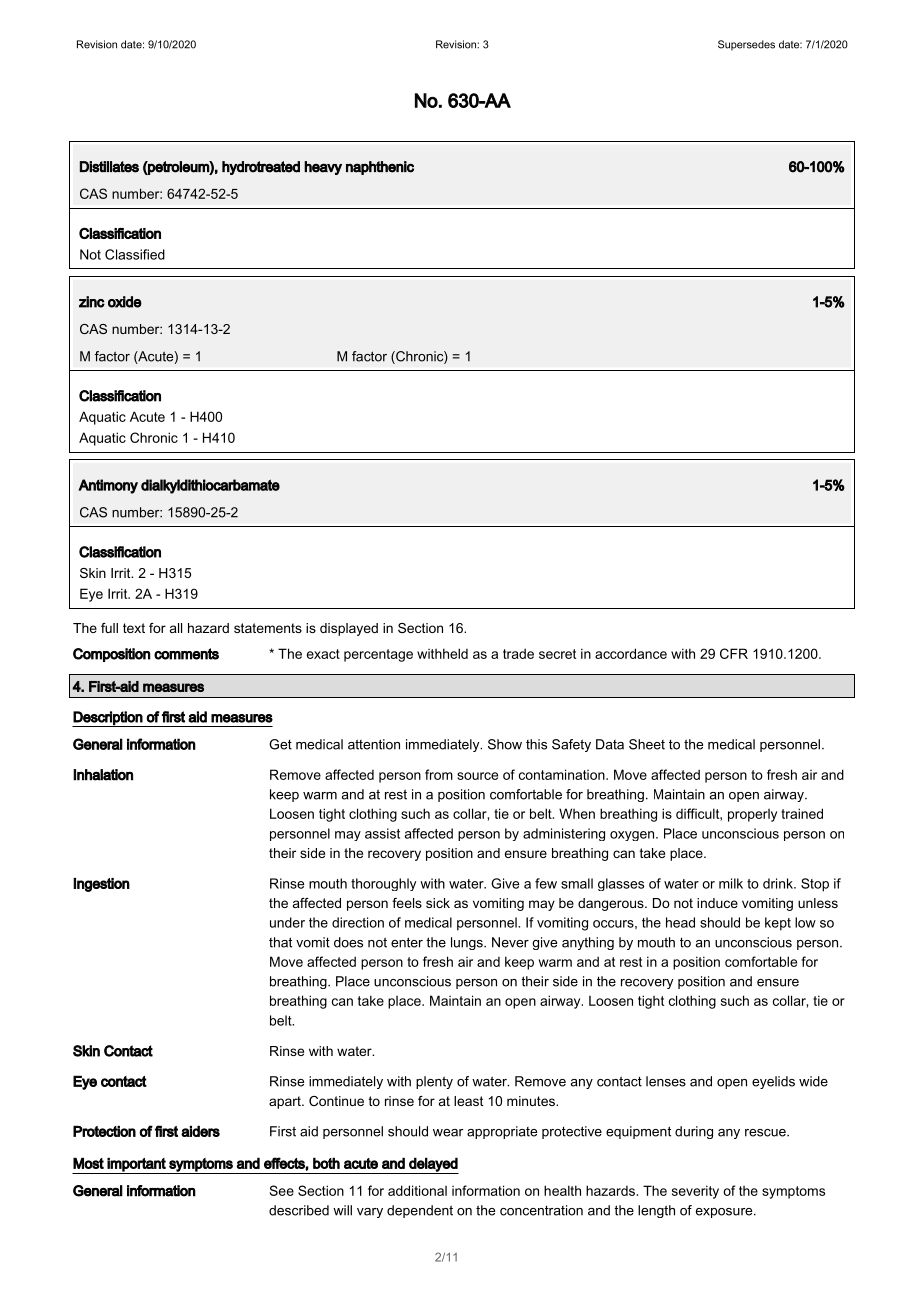 This screenshot has height=1308, width=924. What do you see at coordinates (518, 653) in the screenshot?
I see `trade` at bounding box center [518, 653].
